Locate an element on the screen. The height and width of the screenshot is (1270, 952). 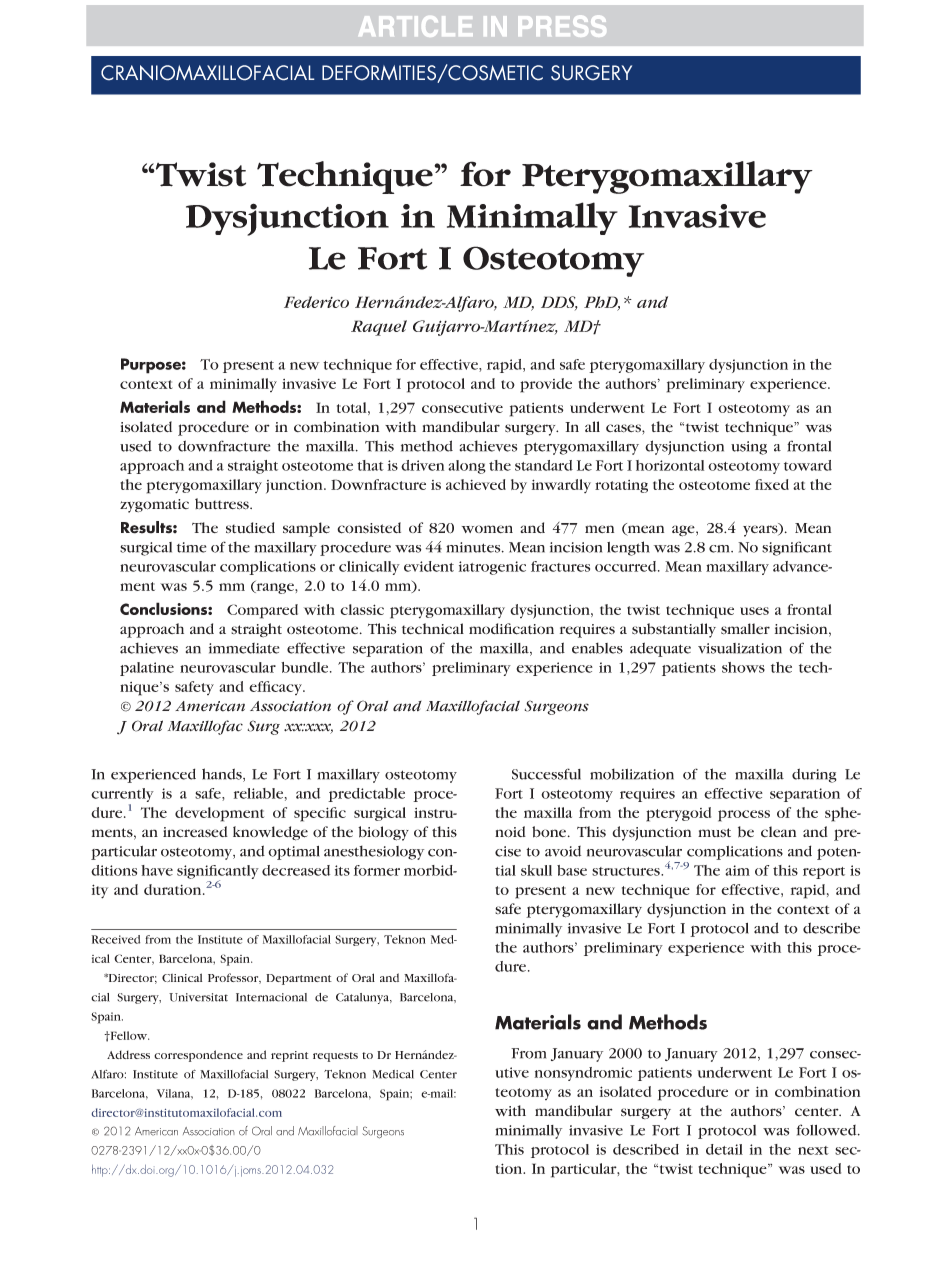
Successful is located at coordinates (546, 774).
